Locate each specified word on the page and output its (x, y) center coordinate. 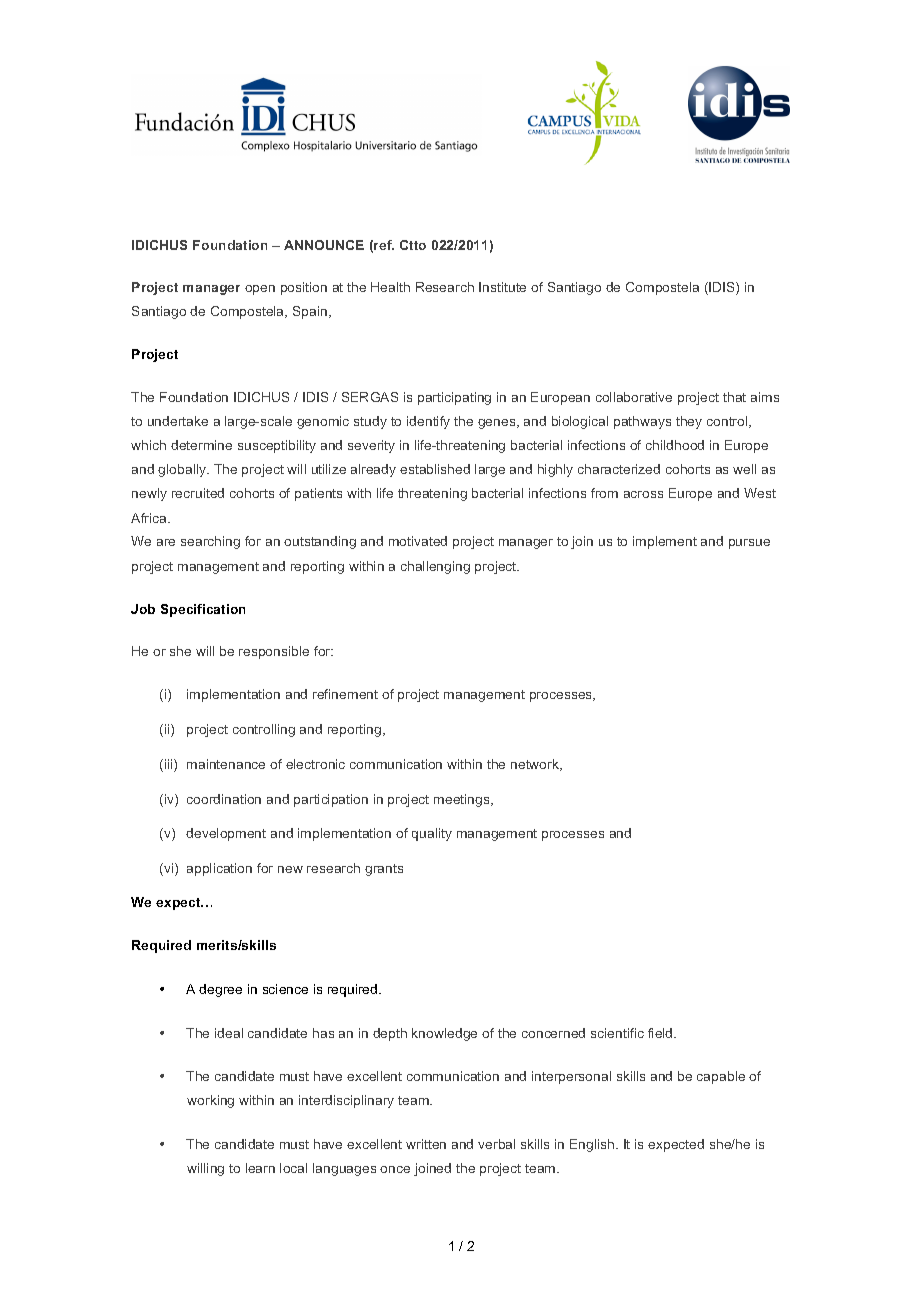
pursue (749, 544)
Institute (502, 287)
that (734, 397)
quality (432, 834)
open (260, 290)
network (536, 765)
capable (721, 1077)
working (210, 1101)
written (426, 1144)
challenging (435, 567)
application (219, 869)
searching (210, 542)
